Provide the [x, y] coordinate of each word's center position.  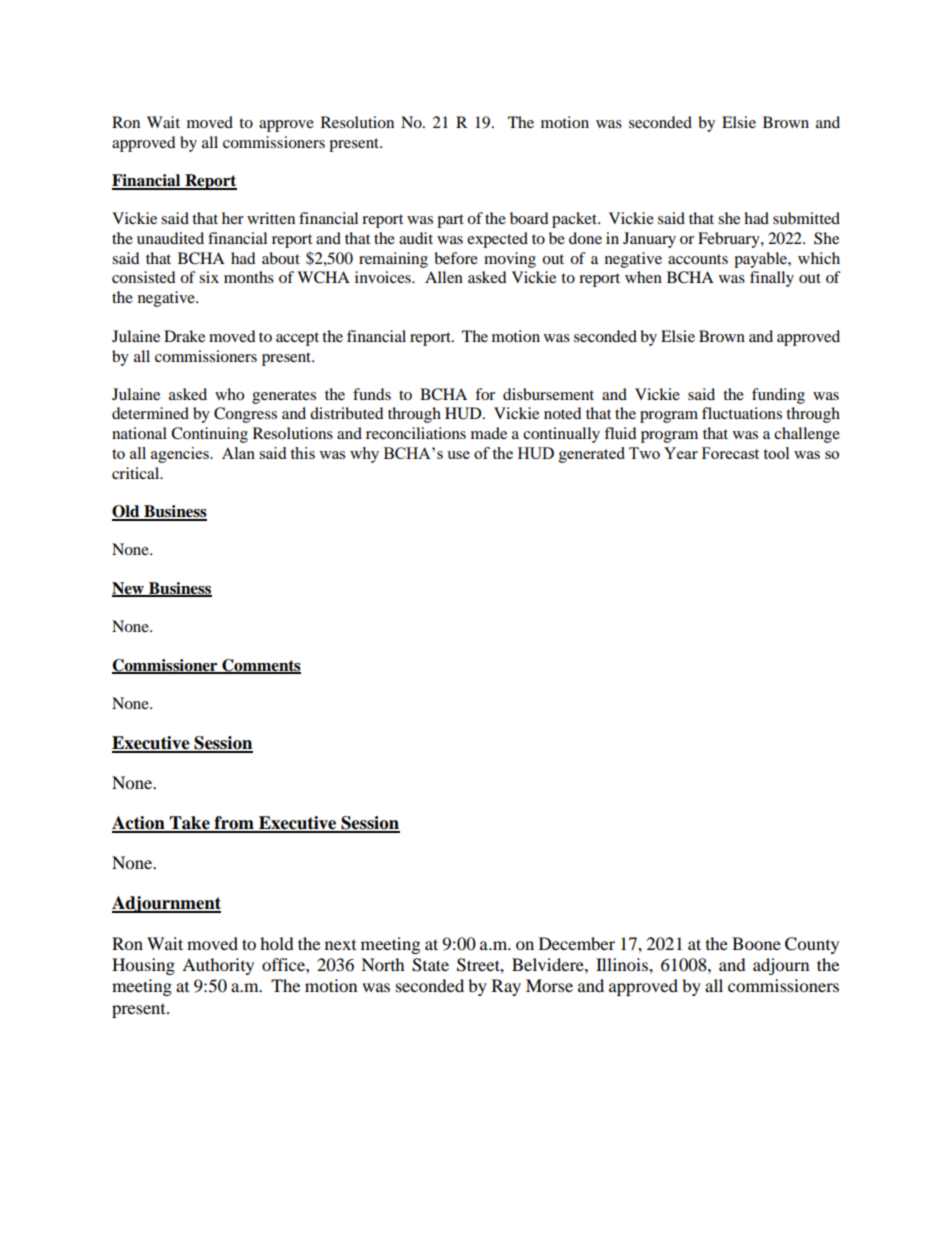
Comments [260, 666]
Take [190, 824]
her [233, 218]
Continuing [209, 435]
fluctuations [742, 413]
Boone [756, 943]
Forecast [730, 453]
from [234, 824]
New [129, 589]
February [730, 240]
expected [497, 240]
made [489, 433]
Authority [218, 966]
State [430, 965]
